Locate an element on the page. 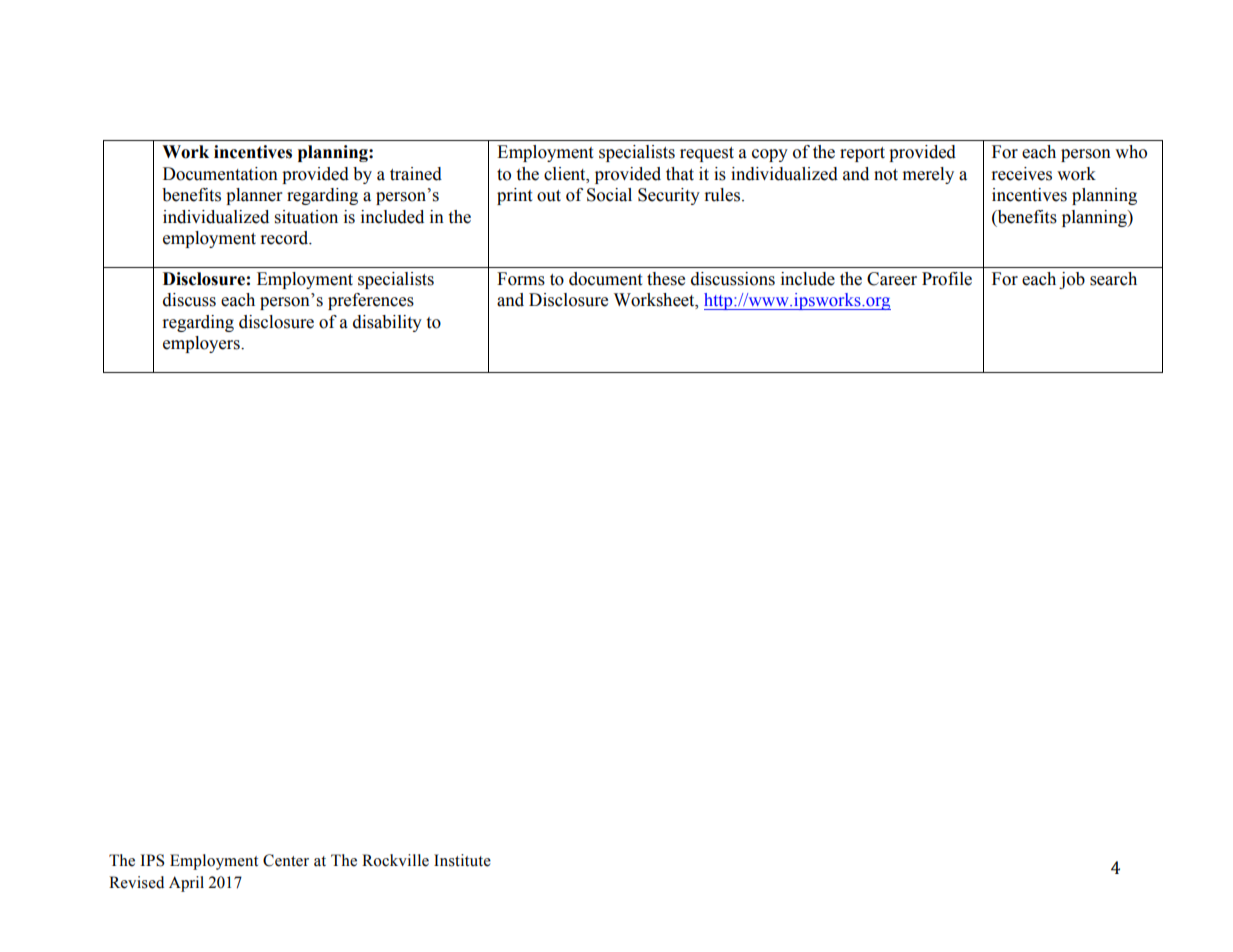 The image size is (1233, 952). that is located at coordinates (680, 174).
